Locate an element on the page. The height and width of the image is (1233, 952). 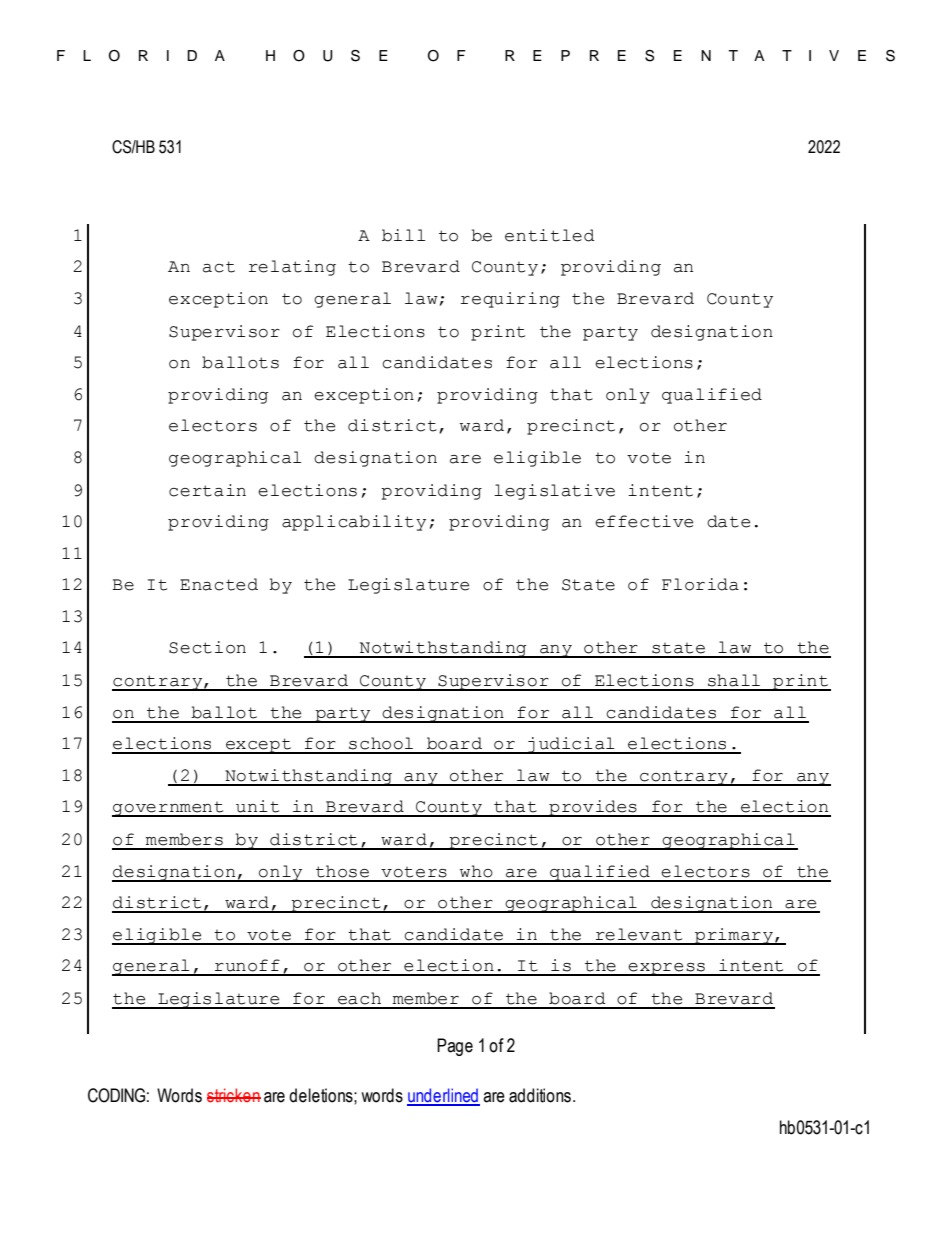
government is located at coordinates (169, 809).
